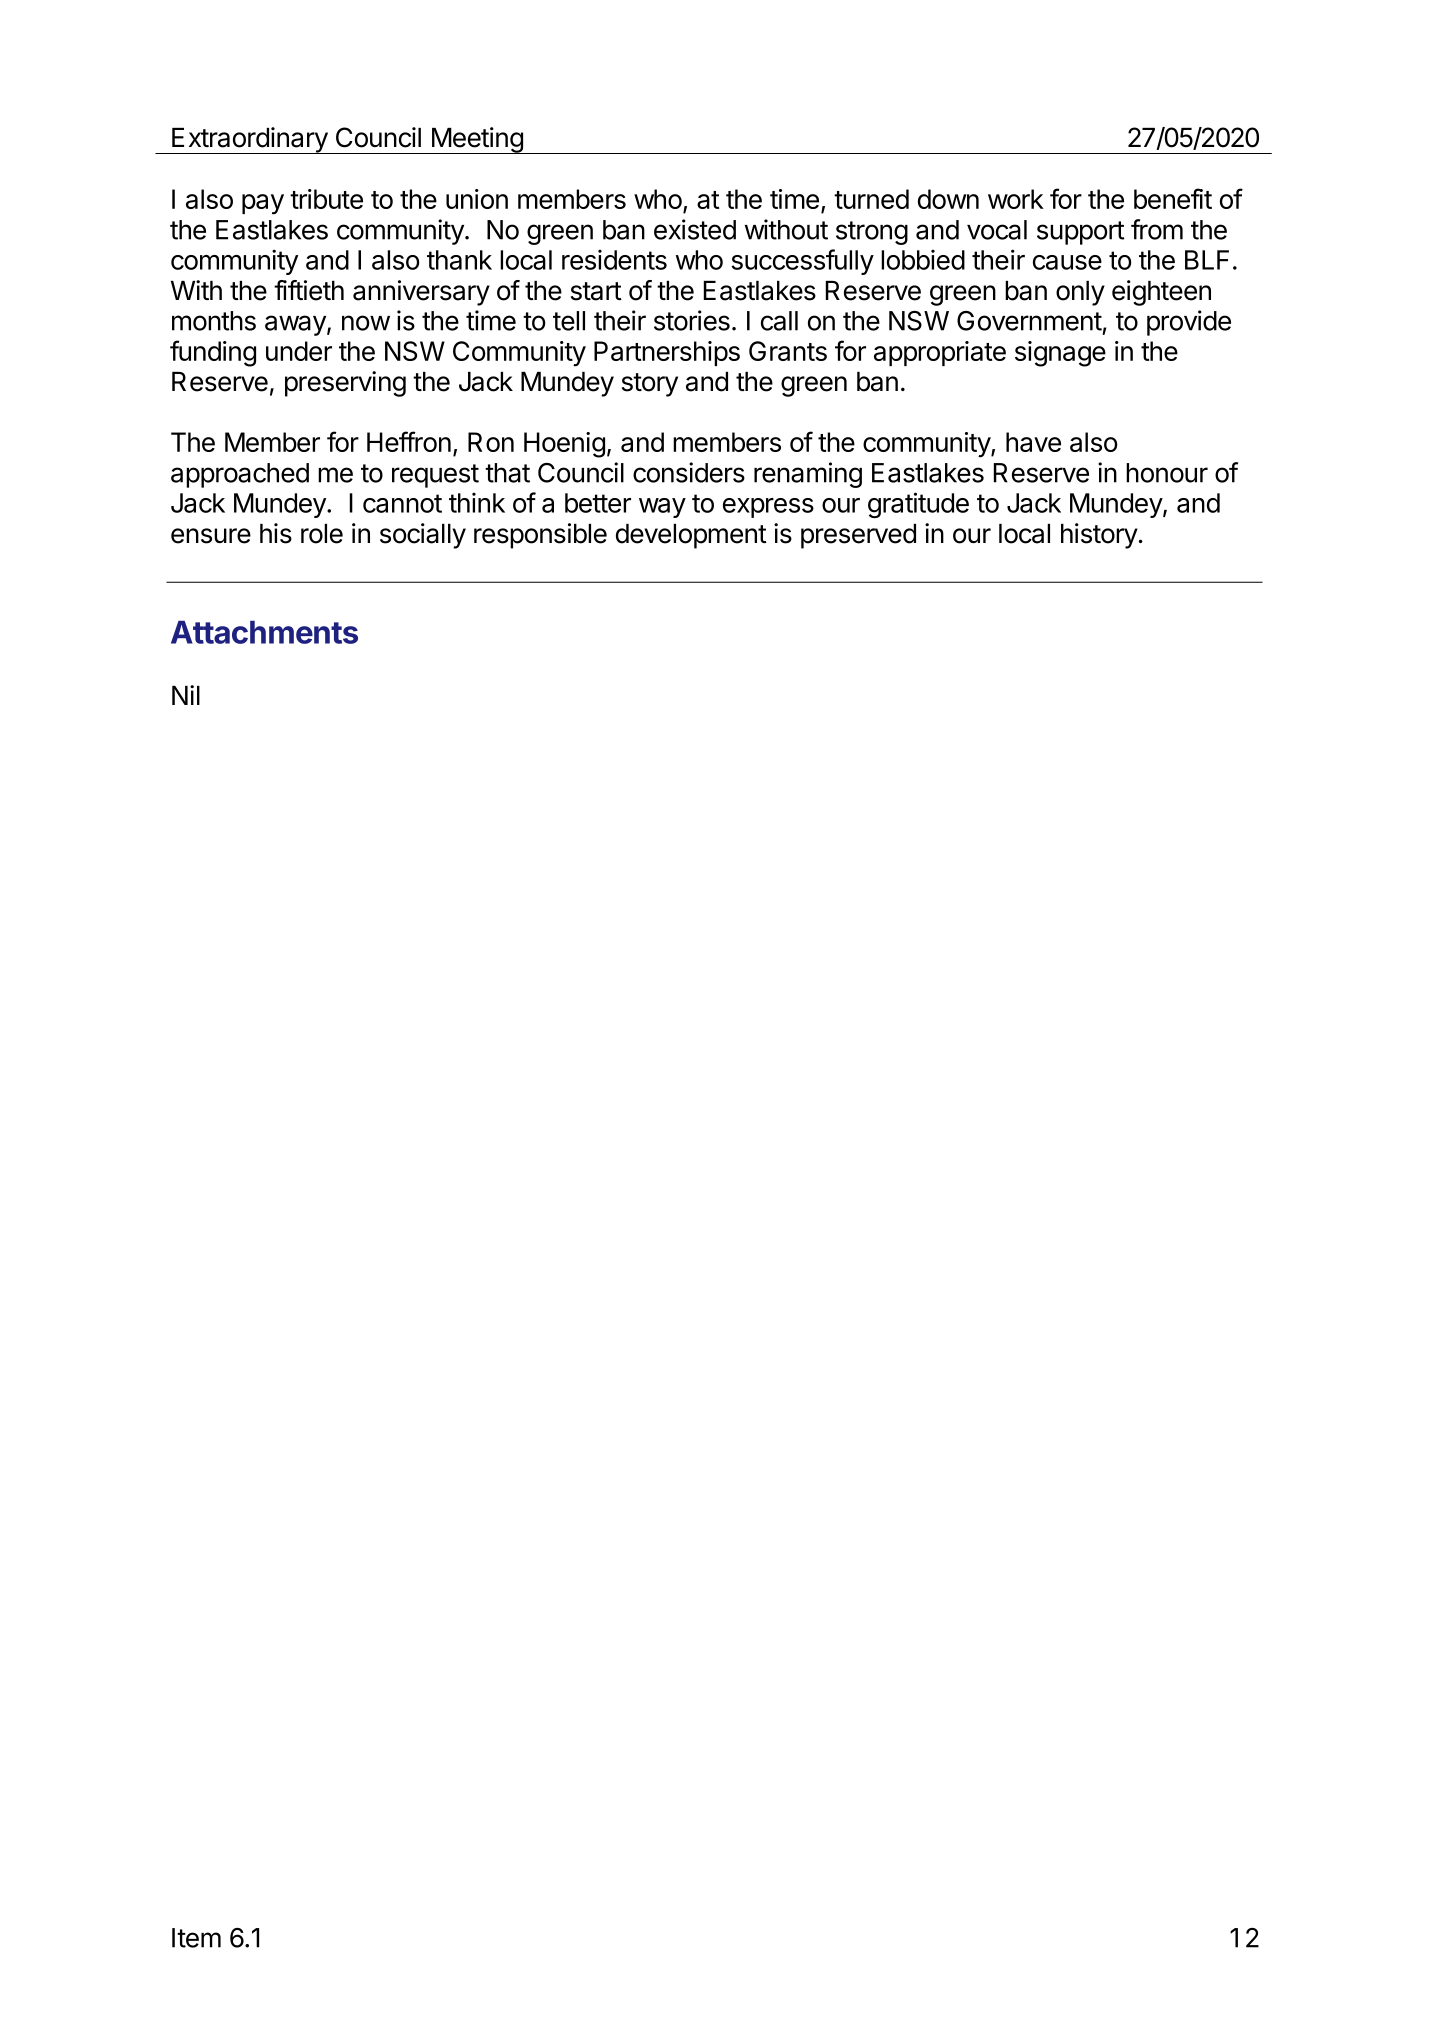 The image size is (1429, 2021). Describe the element at coordinates (768, 508) in the document. I see `express` at that location.
